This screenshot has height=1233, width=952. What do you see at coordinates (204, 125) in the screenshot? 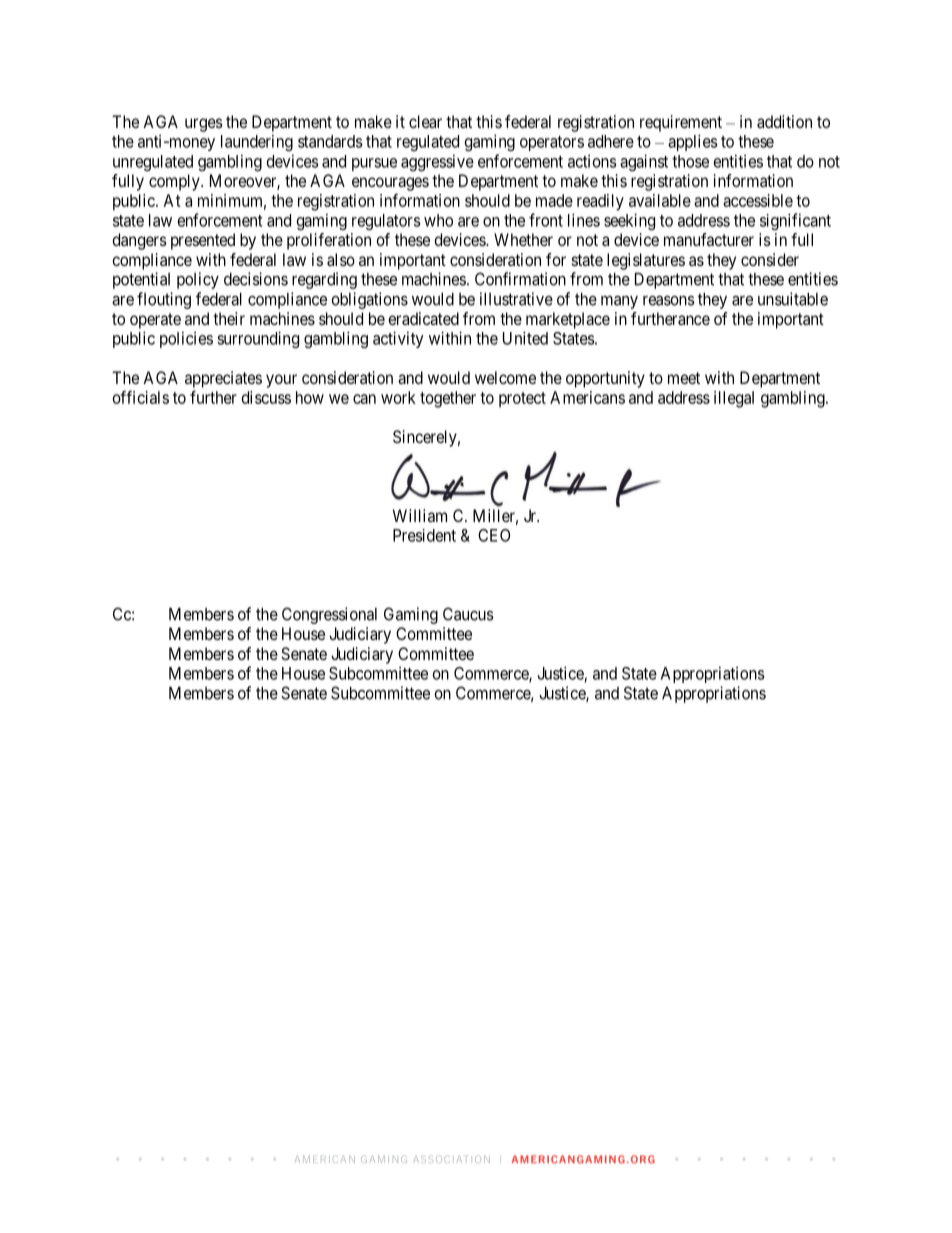
I see `urges` at bounding box center [204, 125].
